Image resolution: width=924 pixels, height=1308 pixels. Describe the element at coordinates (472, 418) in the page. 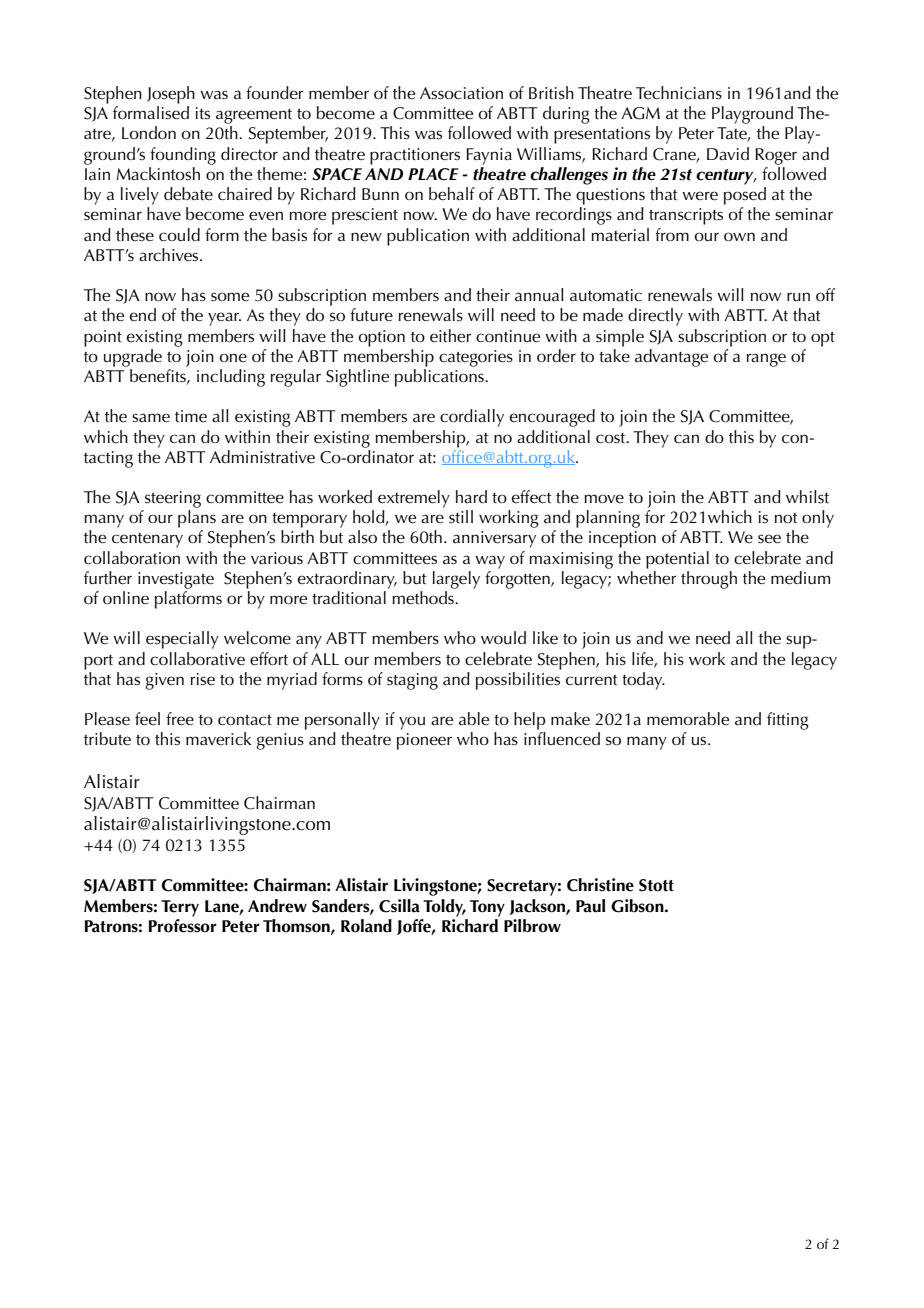

I see `cordially` at that location.
